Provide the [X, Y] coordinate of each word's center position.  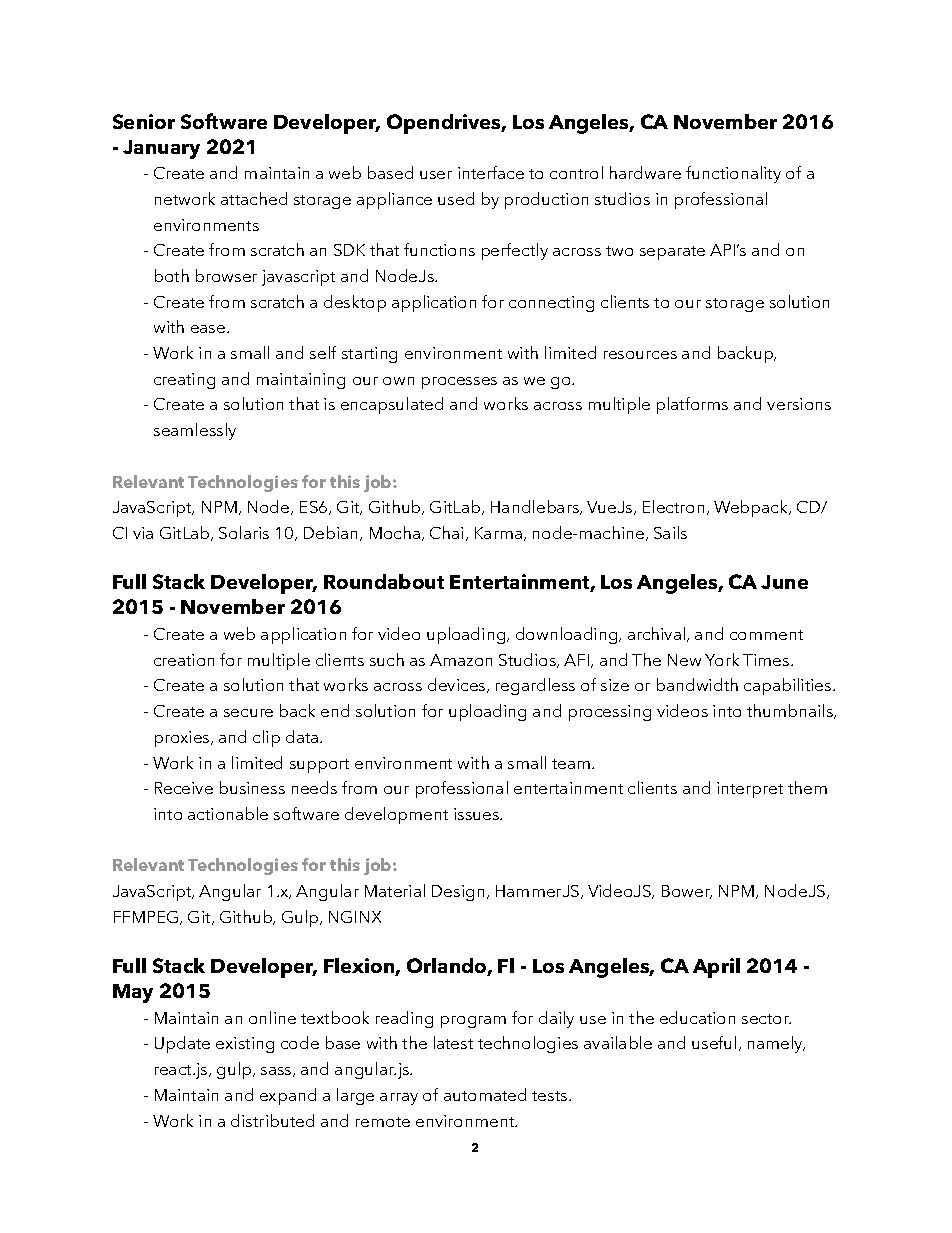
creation [184, 660]
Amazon [461, 660]
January [161, 149]
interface [491, 172]
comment [766, 635]
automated [485, 1094]
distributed [272, 1120]
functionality [733, 174]
